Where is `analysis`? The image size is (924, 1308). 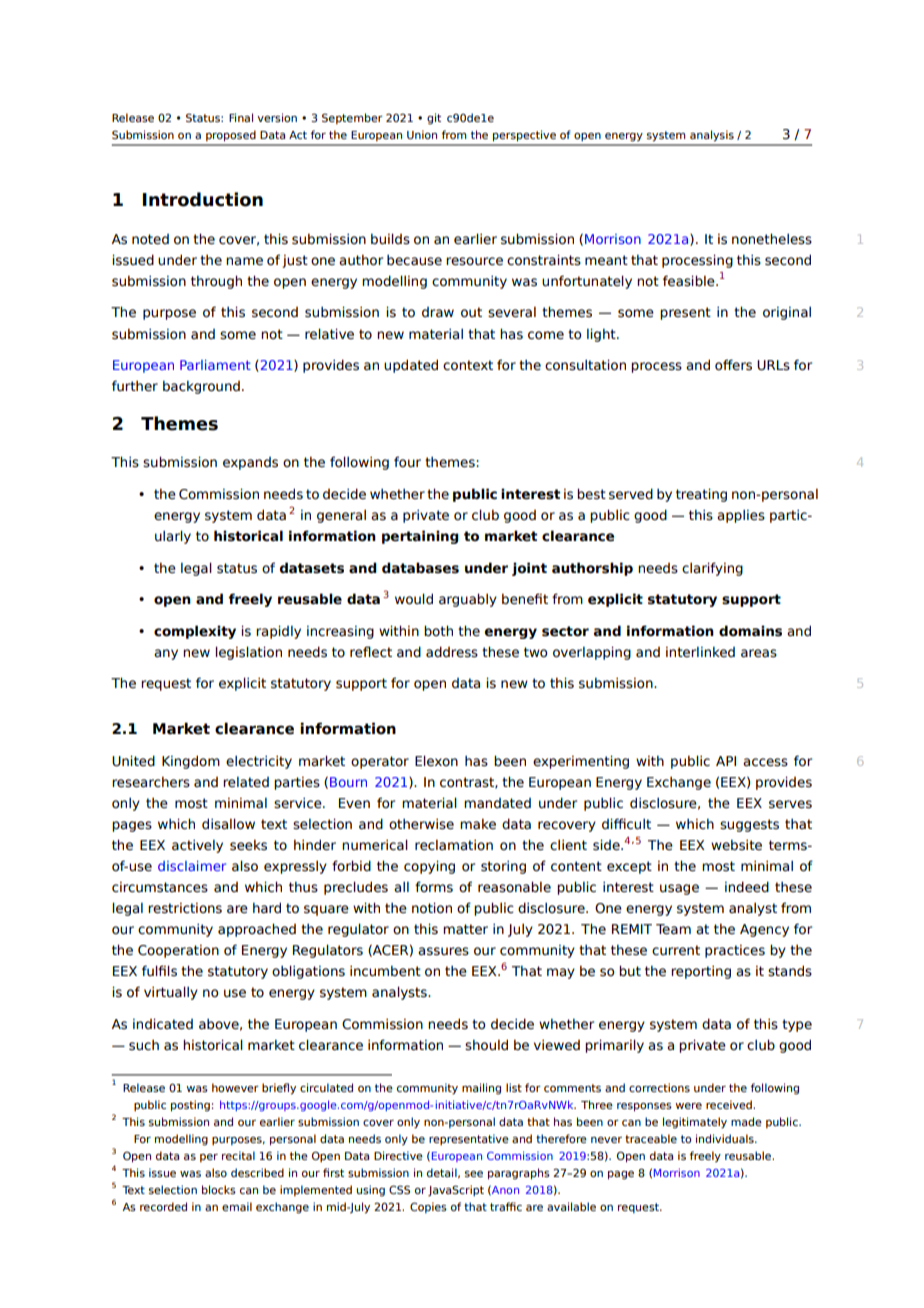 analysis is located at coordinates (712, 136).
